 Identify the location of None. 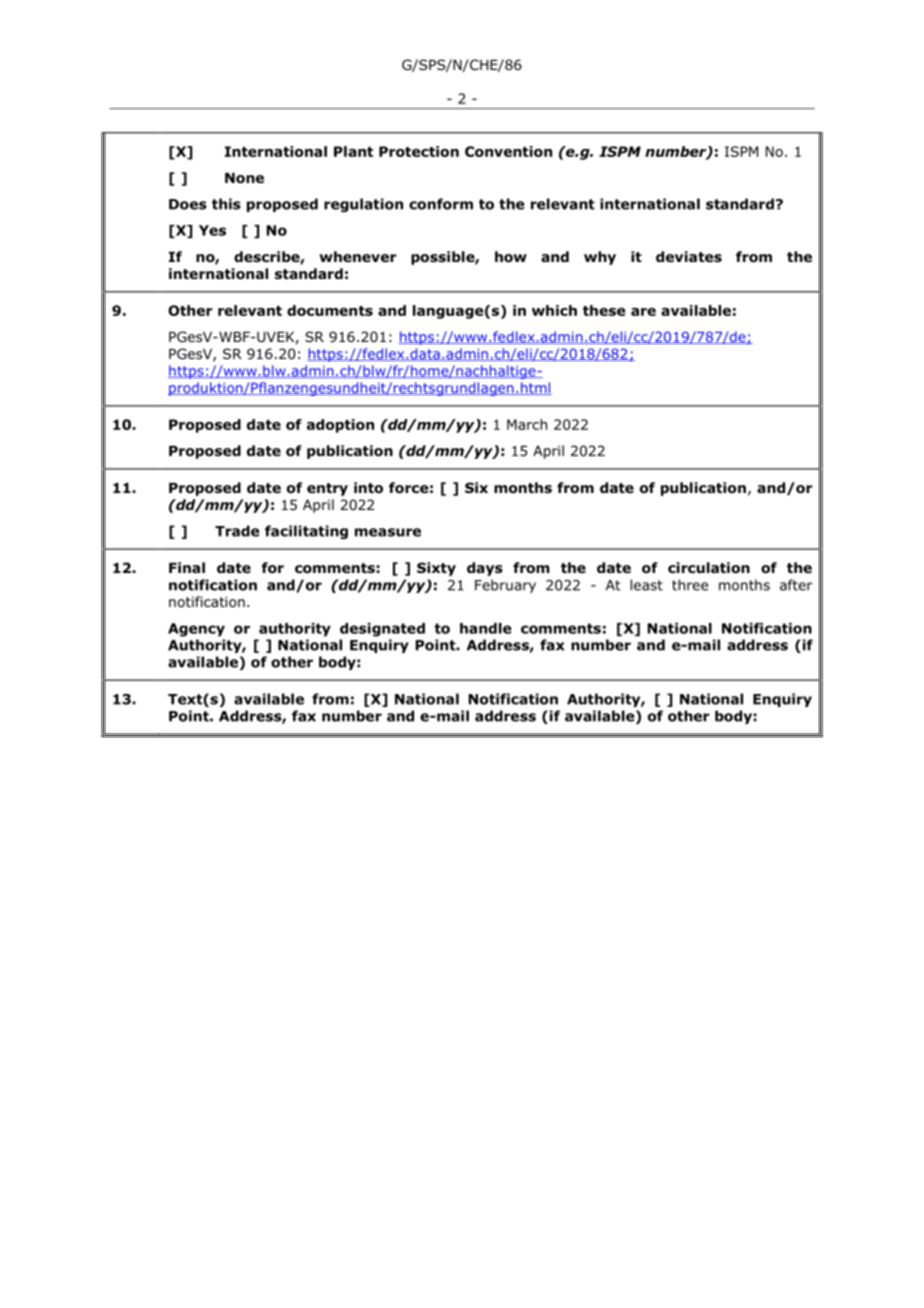
(244, 178).
